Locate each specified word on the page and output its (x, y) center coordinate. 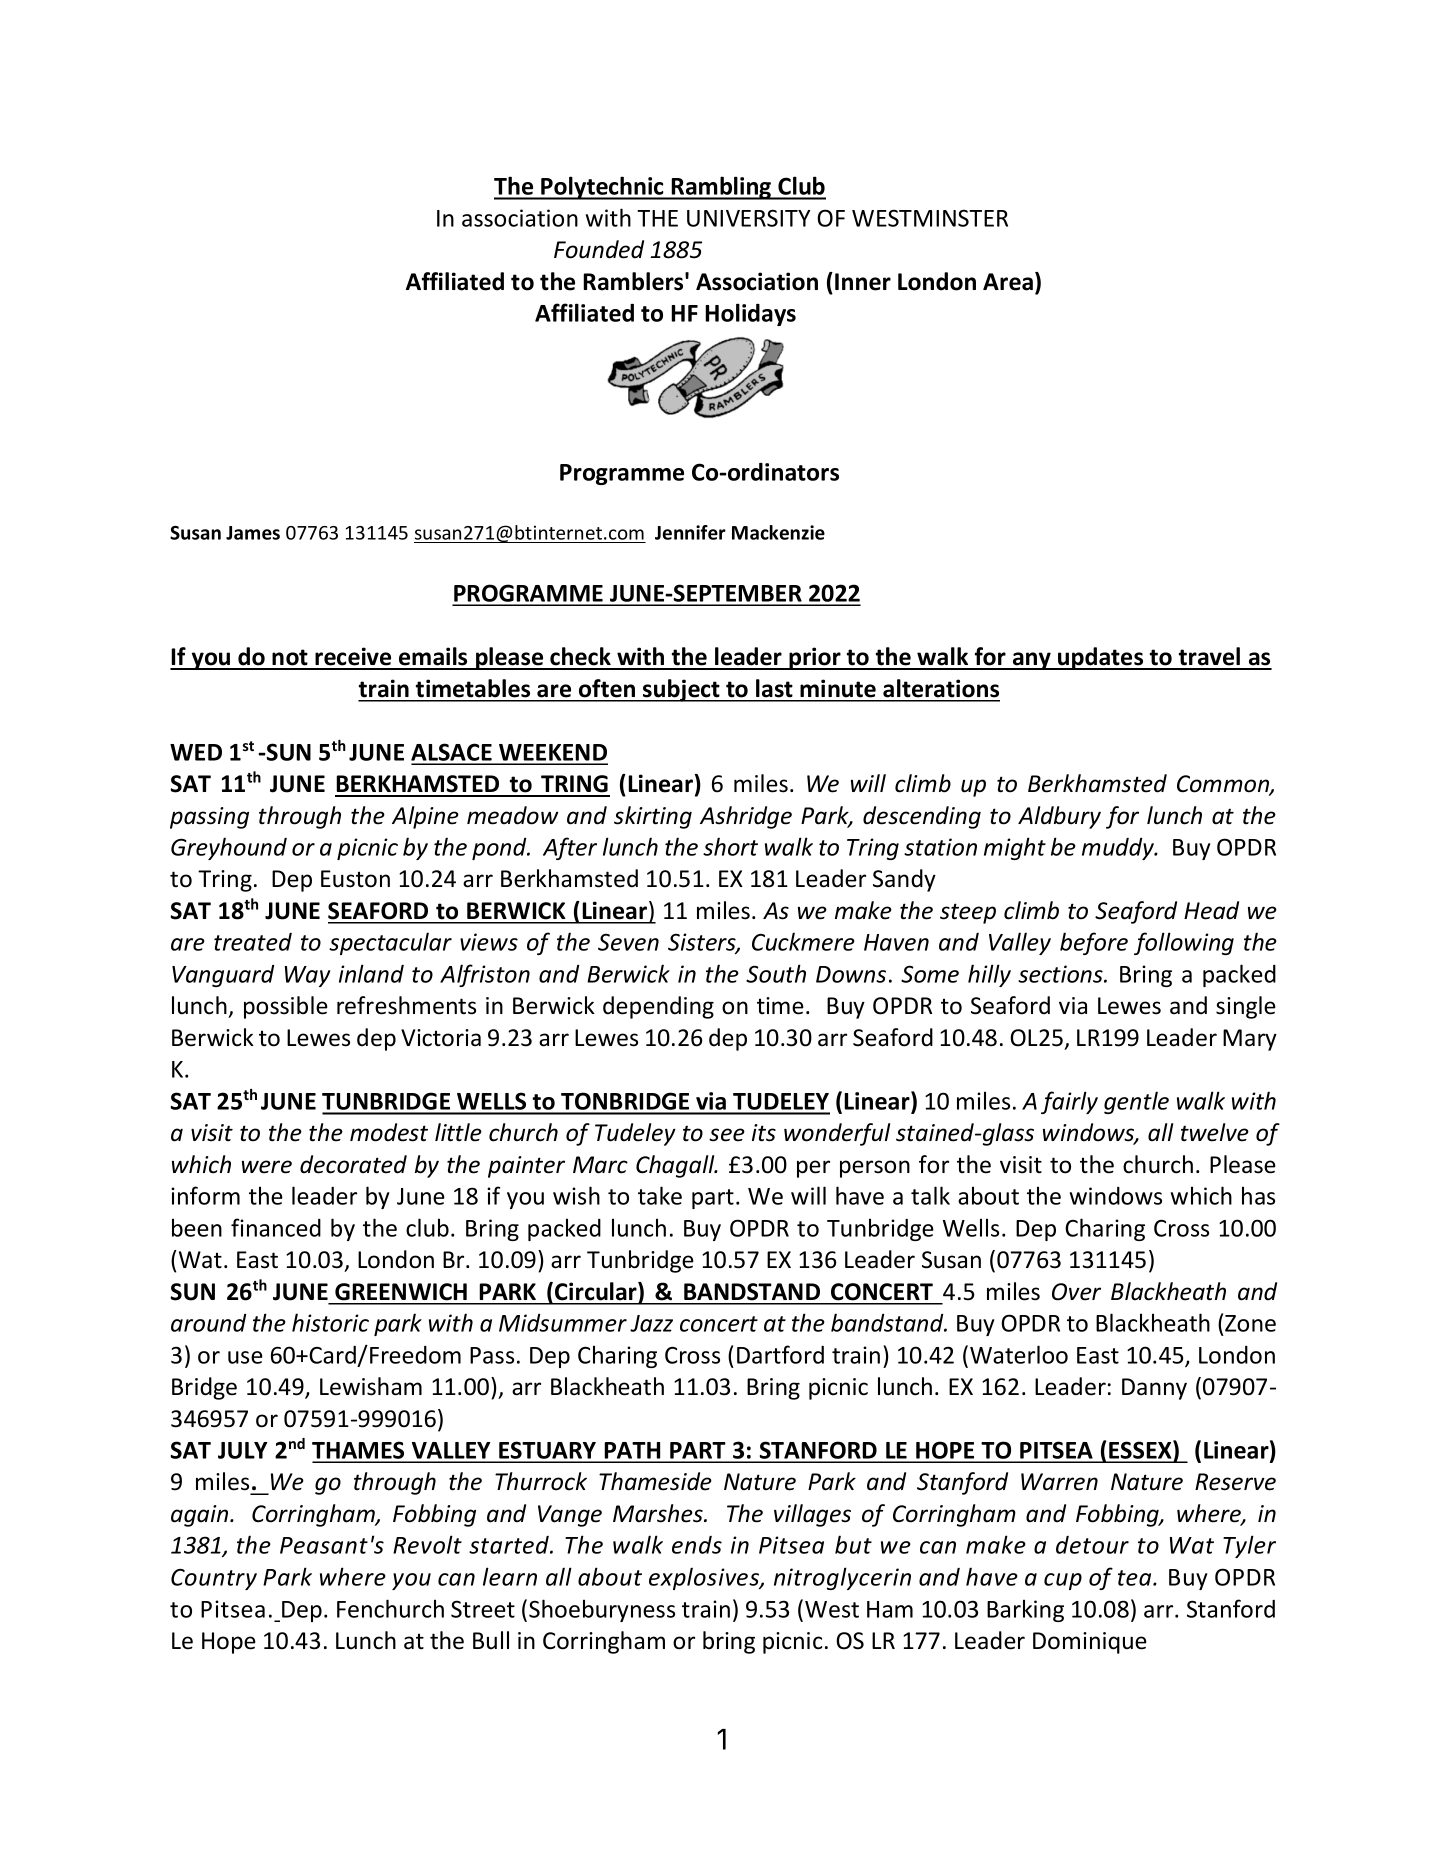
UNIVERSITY (748, 218)
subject (681, 690)
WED (196, 752)
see (727, 1135)
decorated (353, 1164)
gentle (1136, 1102)
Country (214, 1579)
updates (1101, 658)
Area (1008, 282)
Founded (599, 249)
